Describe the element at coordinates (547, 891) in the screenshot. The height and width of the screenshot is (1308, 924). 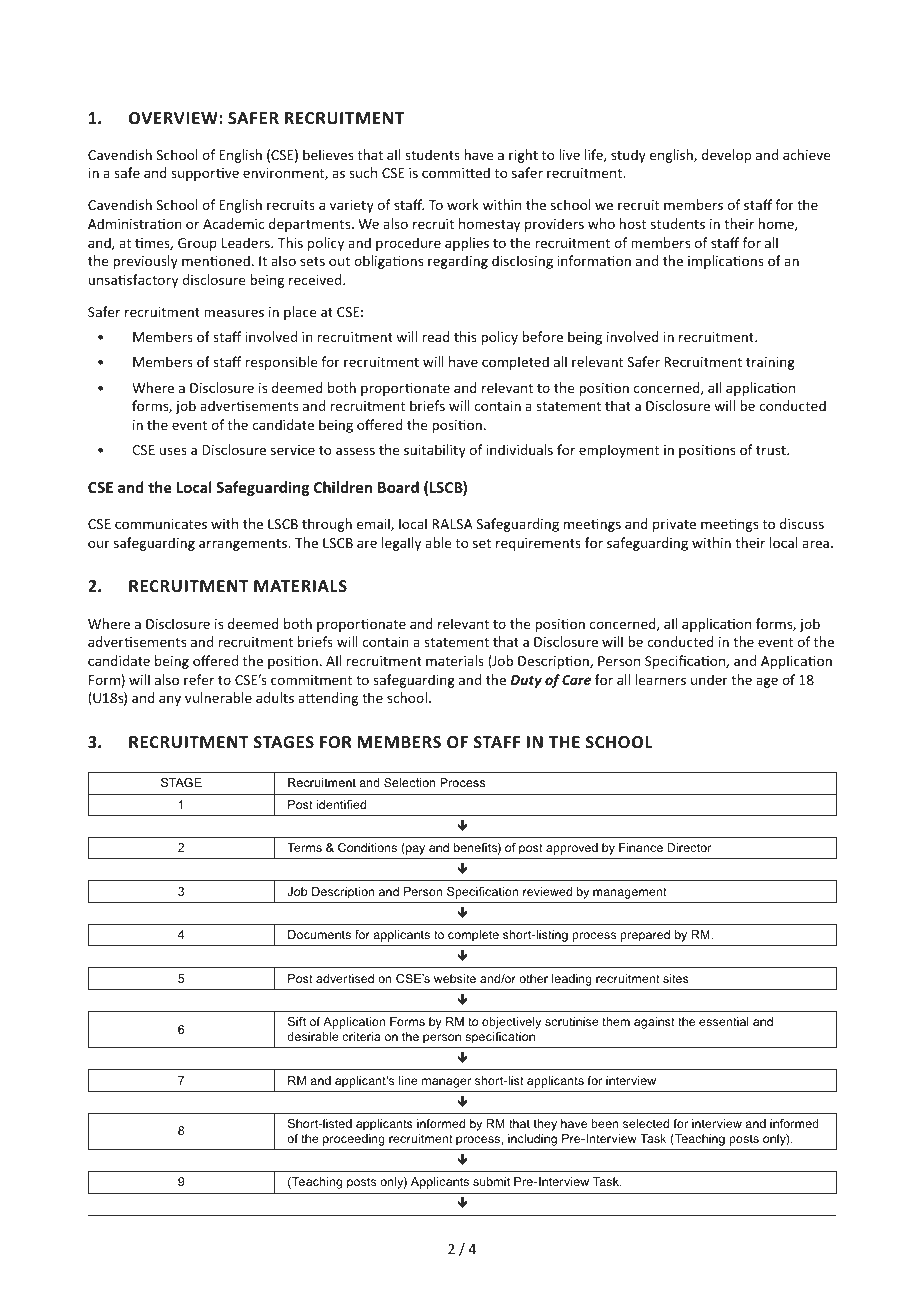
I see `reviewed` at that location.
